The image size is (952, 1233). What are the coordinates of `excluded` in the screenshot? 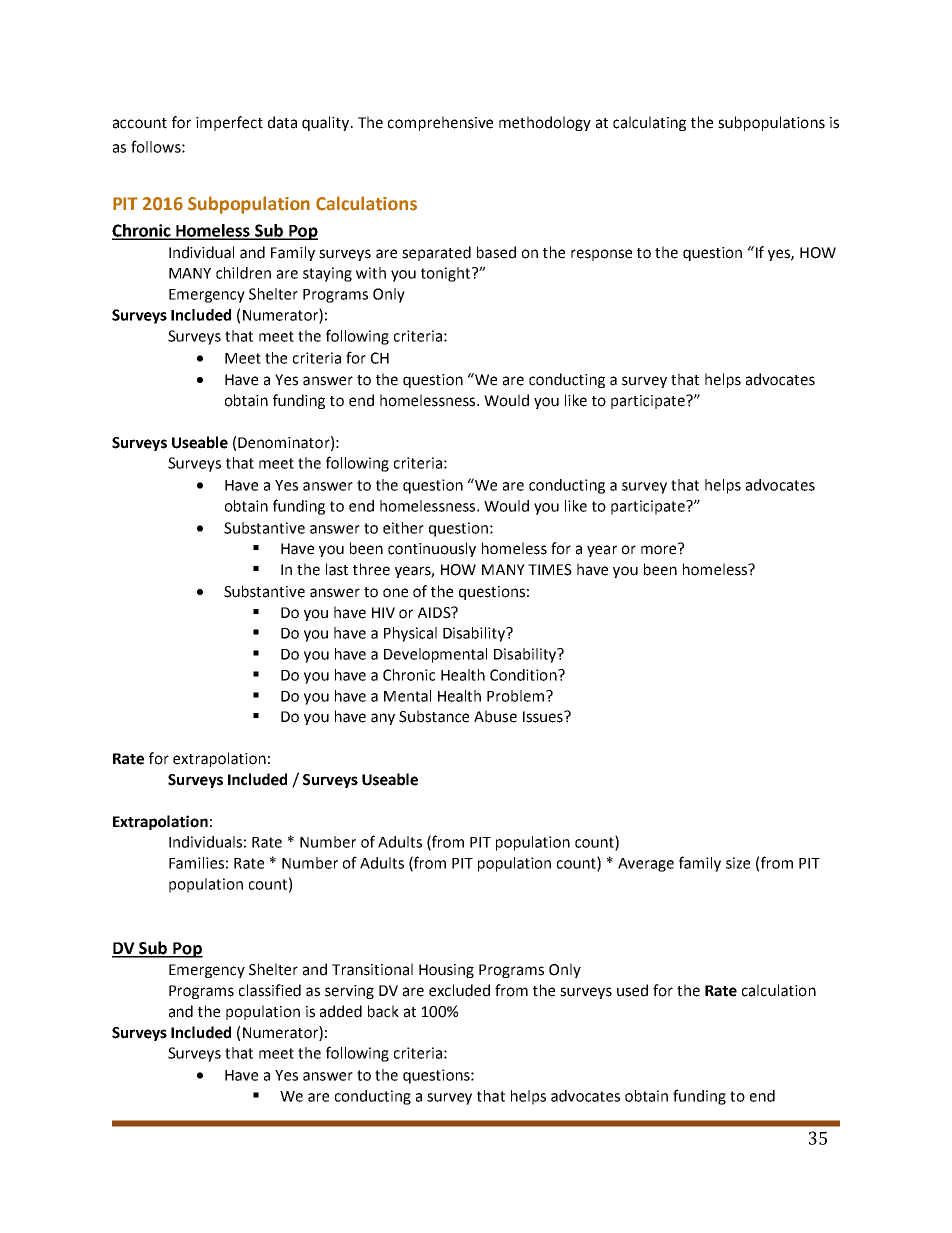 It's located at (459, 990).
